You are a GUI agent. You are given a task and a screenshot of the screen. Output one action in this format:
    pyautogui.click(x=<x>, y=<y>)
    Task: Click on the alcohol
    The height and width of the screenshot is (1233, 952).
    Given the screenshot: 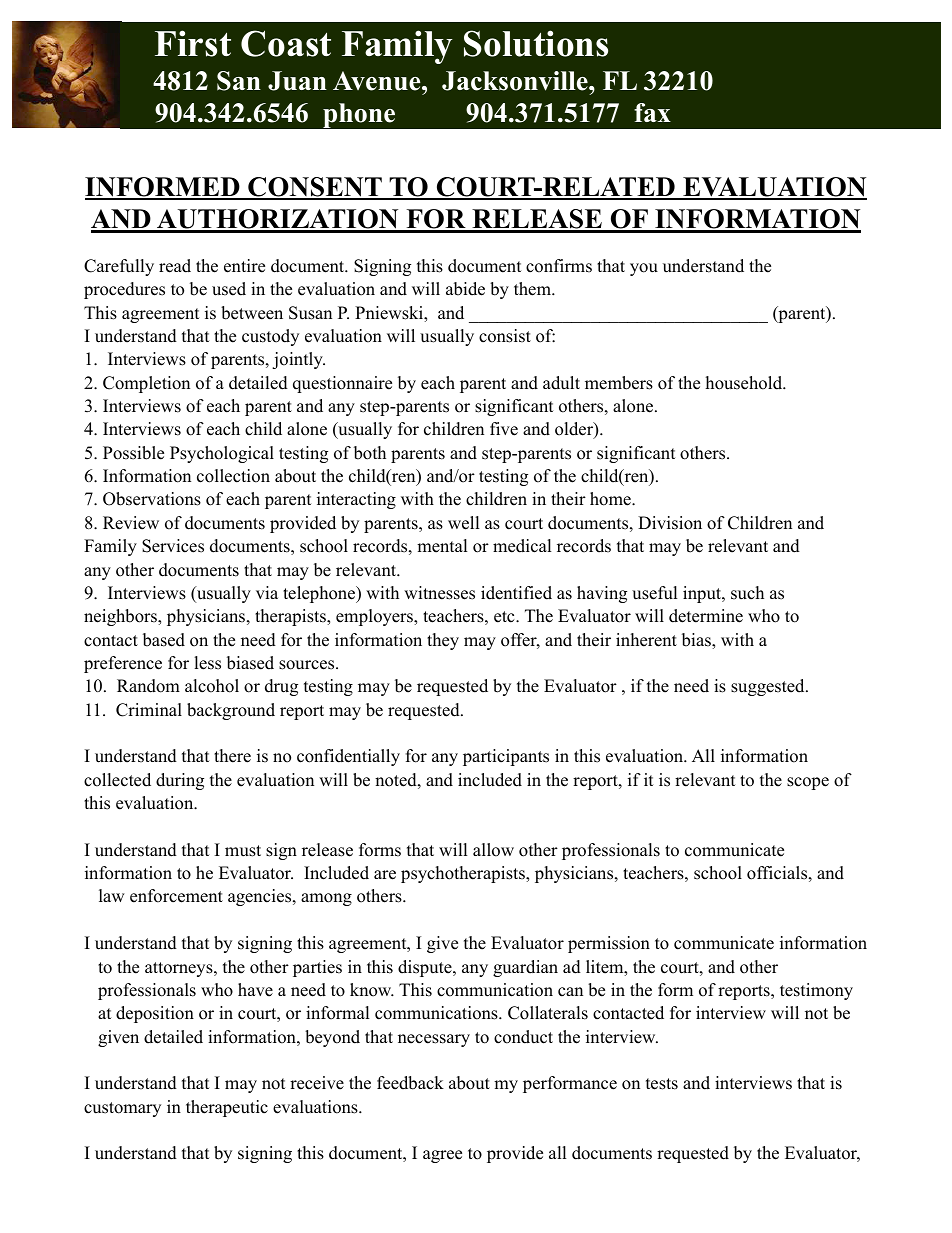 What is the action you would take?
    pyautogui.click(x=212, y=686)
